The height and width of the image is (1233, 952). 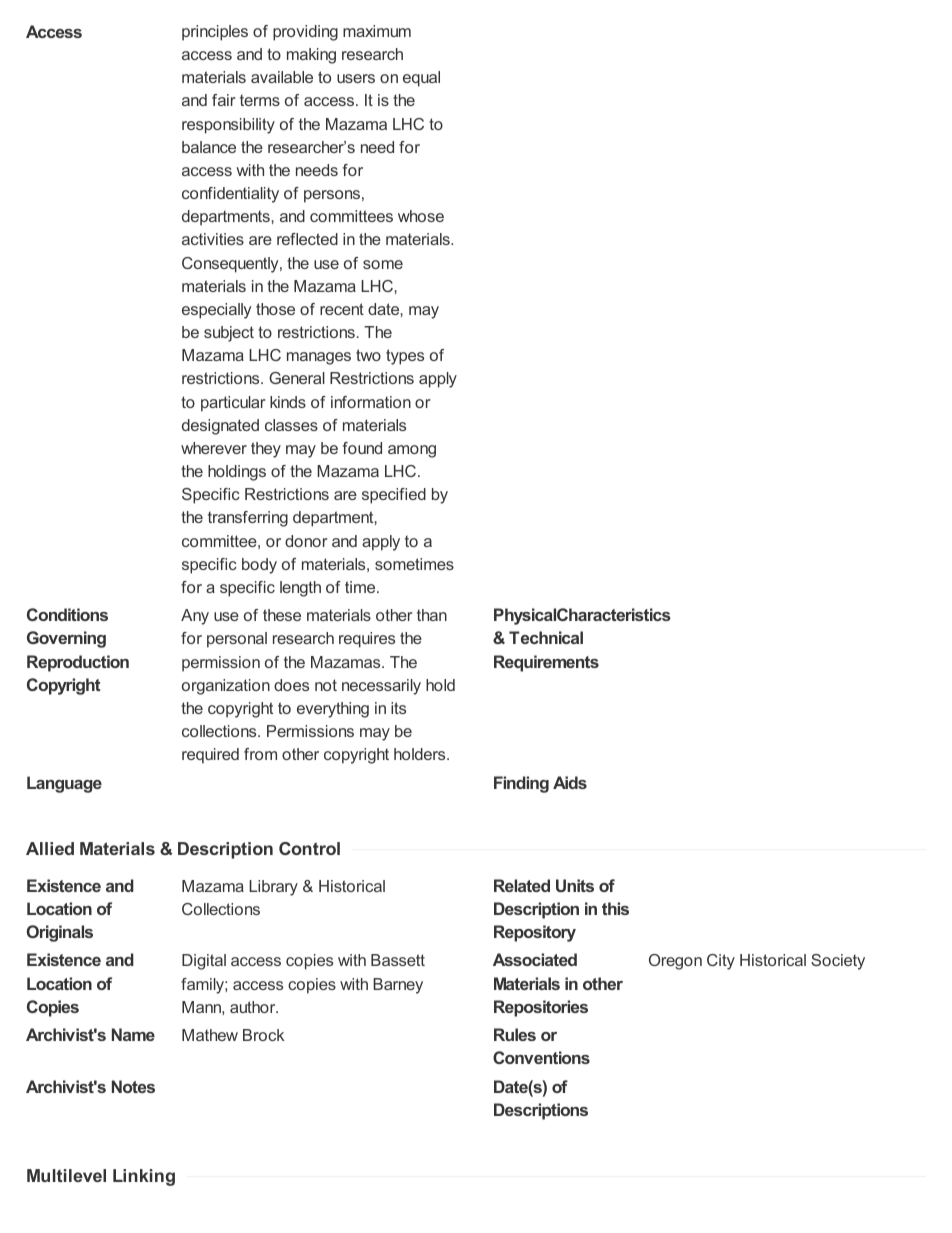 I want to click on types, so click(x=405, y=357).
